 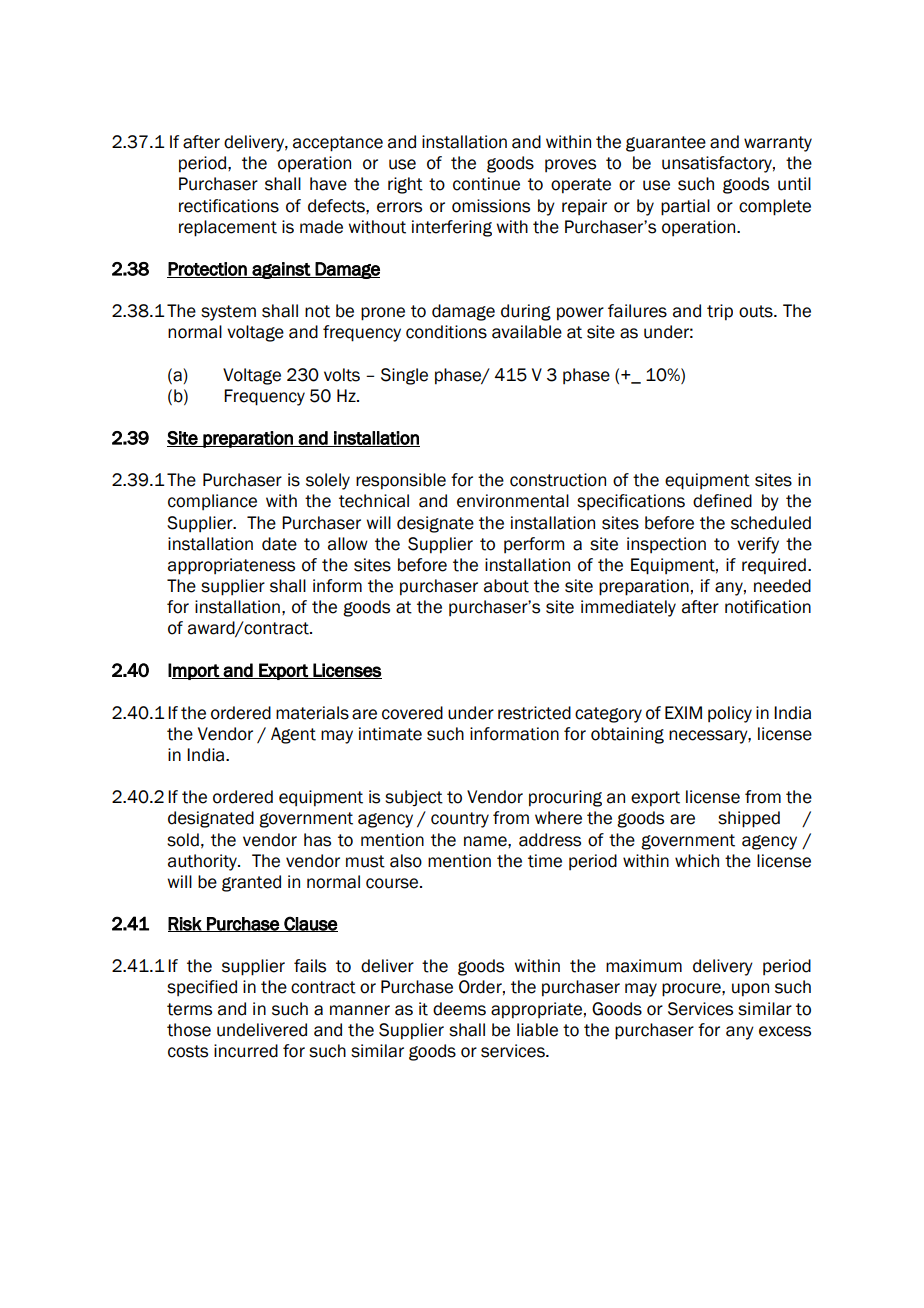 What do you see at coordinates (279, 544) in the screenshot?
I see `date` at bounding box center [279, 544].
